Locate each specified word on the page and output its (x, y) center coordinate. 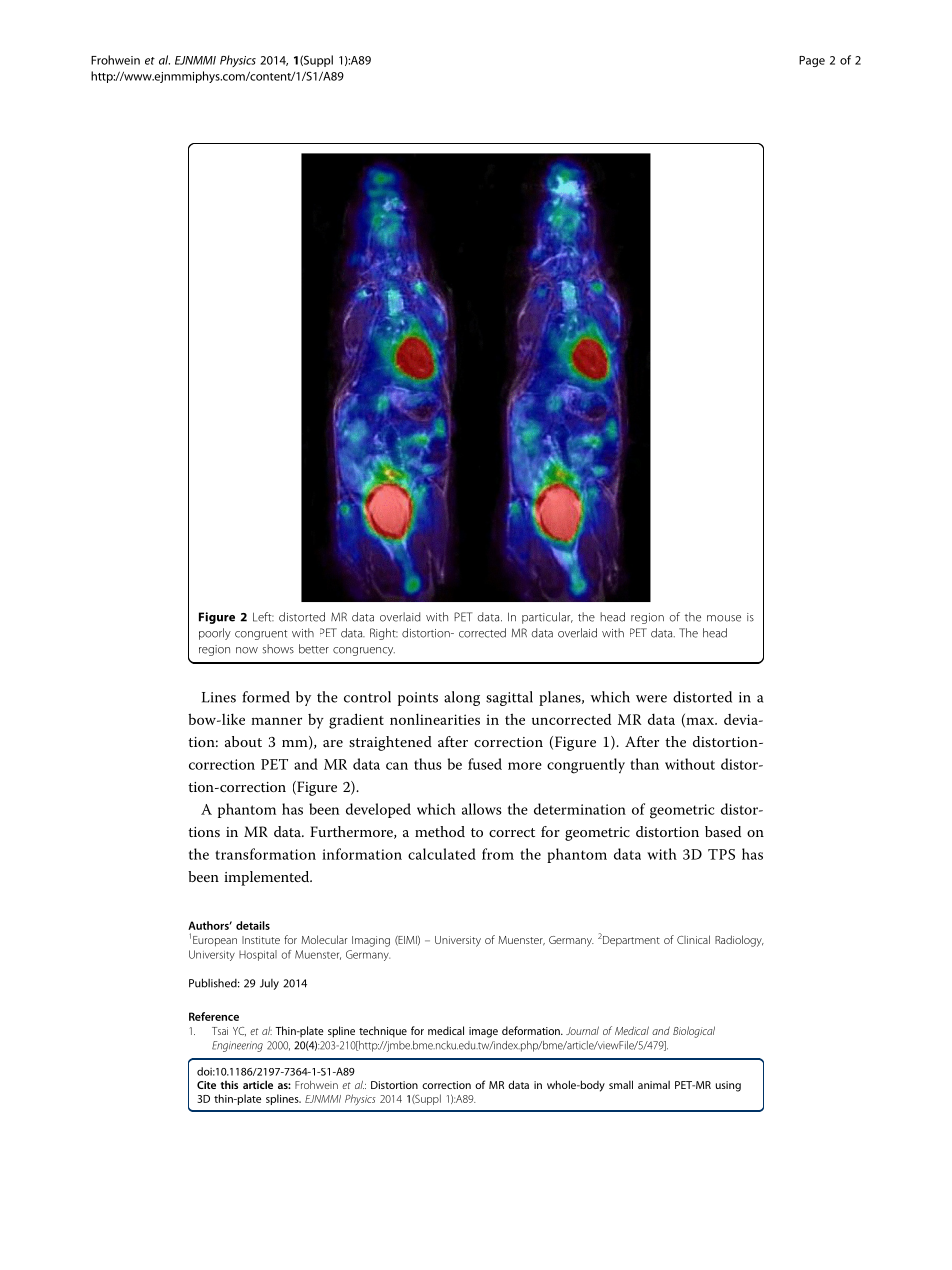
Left (263, 617)
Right (384, 634)
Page (812, 61)
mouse (724, 618)
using (728, 1086)
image (483, 1032)
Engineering (237, 1046)
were (651, 699)
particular (547, 618)
